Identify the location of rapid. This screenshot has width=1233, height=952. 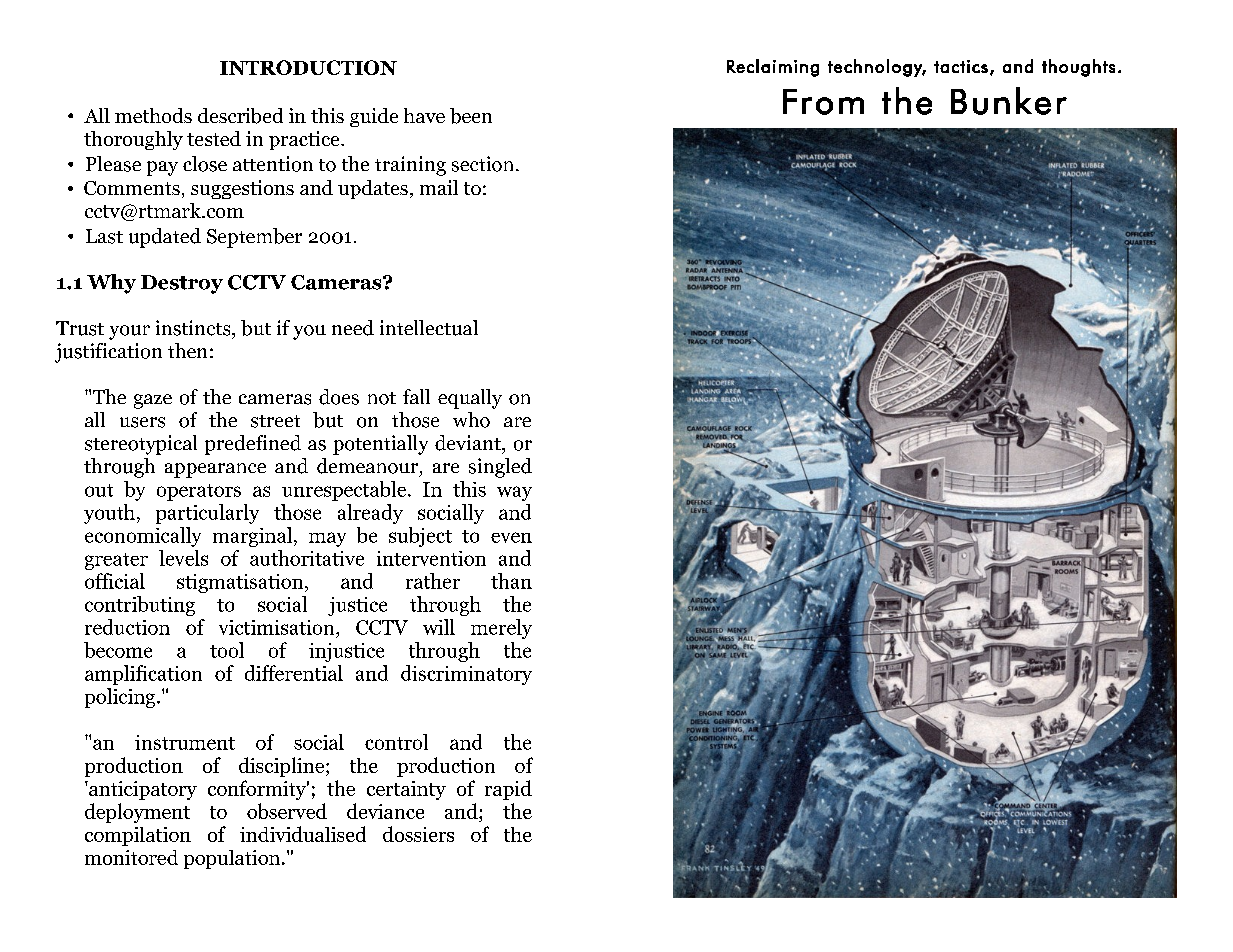
(508, 790).
